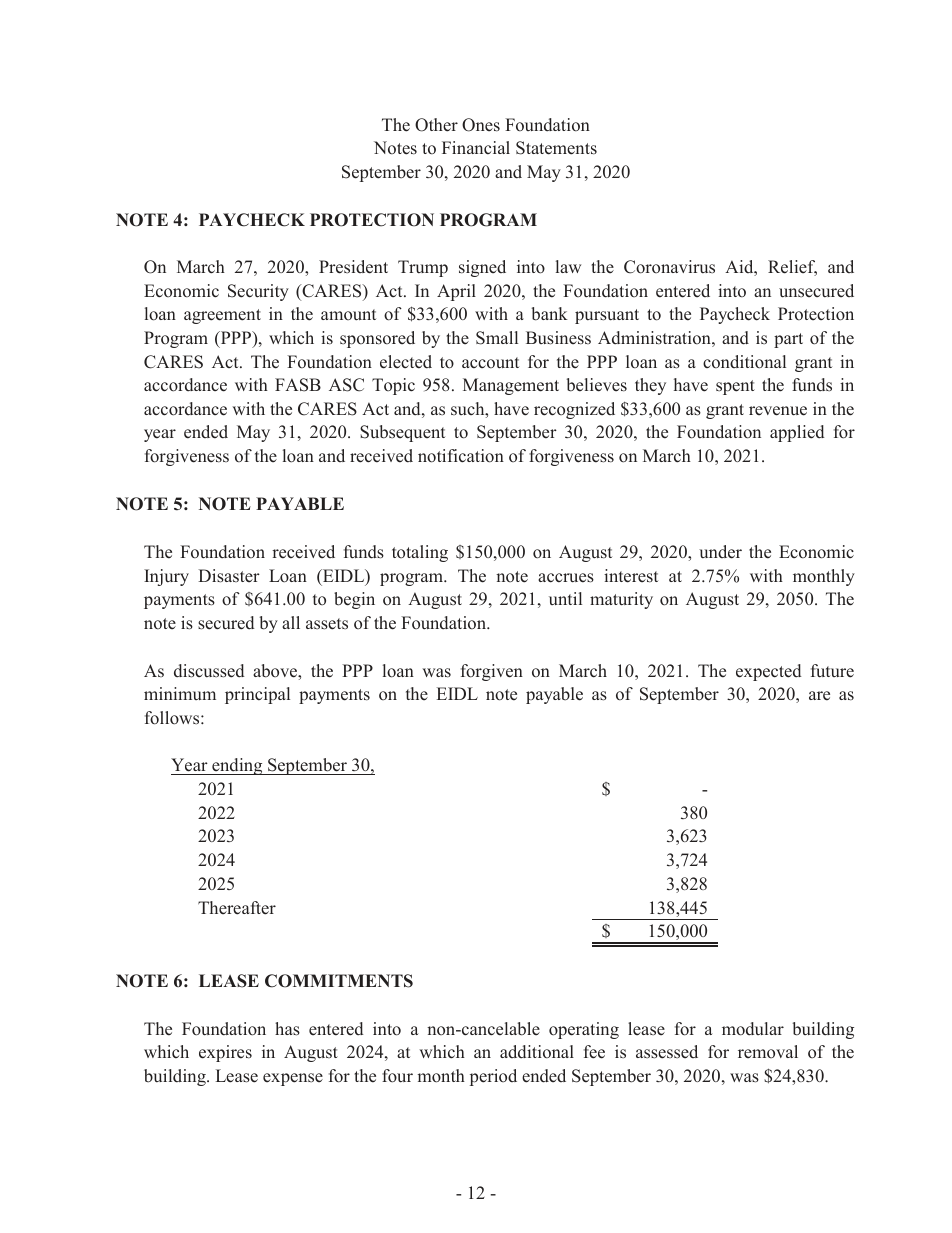  I want to click on removal, so click(768, 1052).
